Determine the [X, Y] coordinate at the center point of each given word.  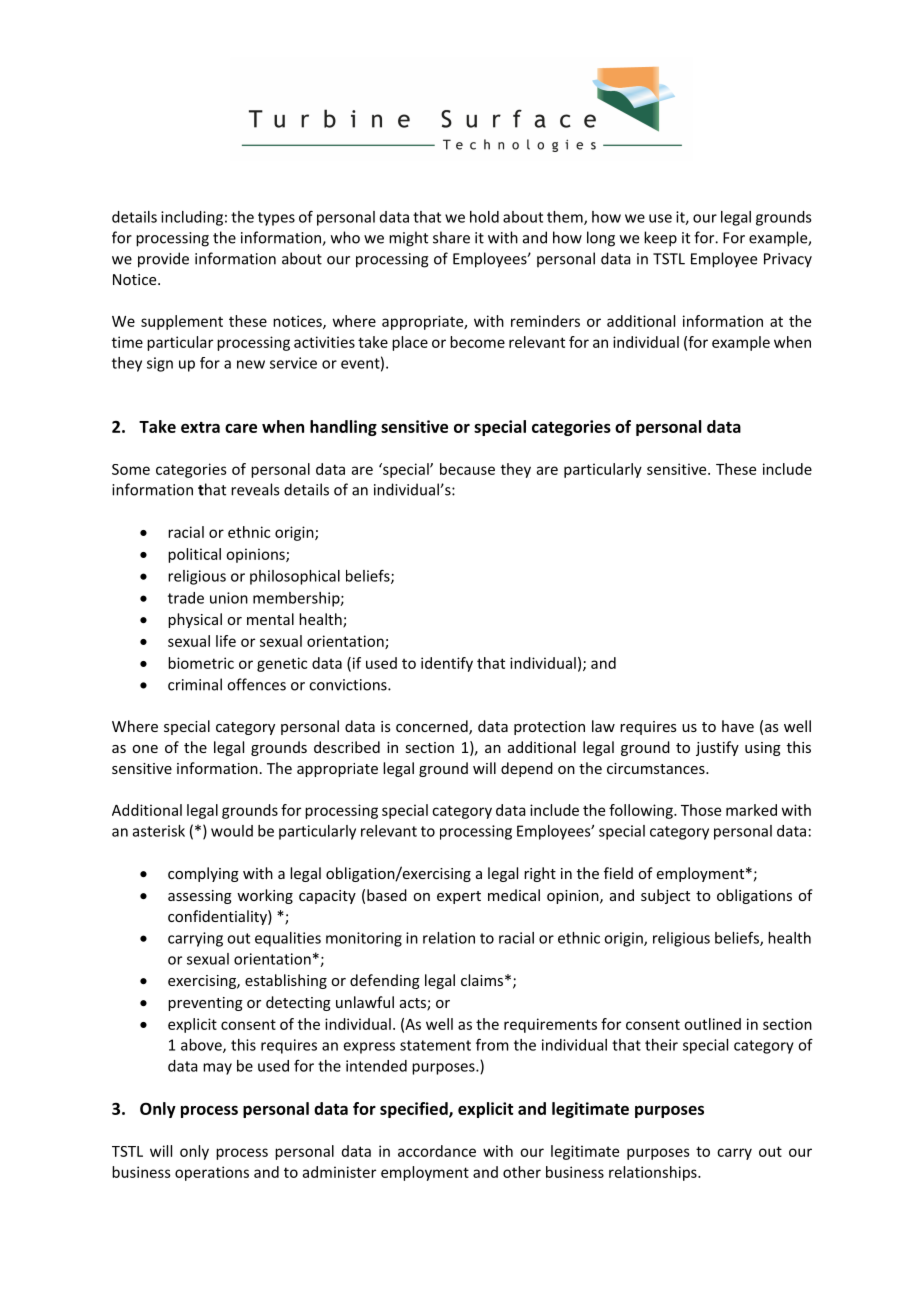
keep [660, 239]
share [451, 237]
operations [212, 1173]
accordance [437, 1151]
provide [163, 260]
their [661, 1045]
